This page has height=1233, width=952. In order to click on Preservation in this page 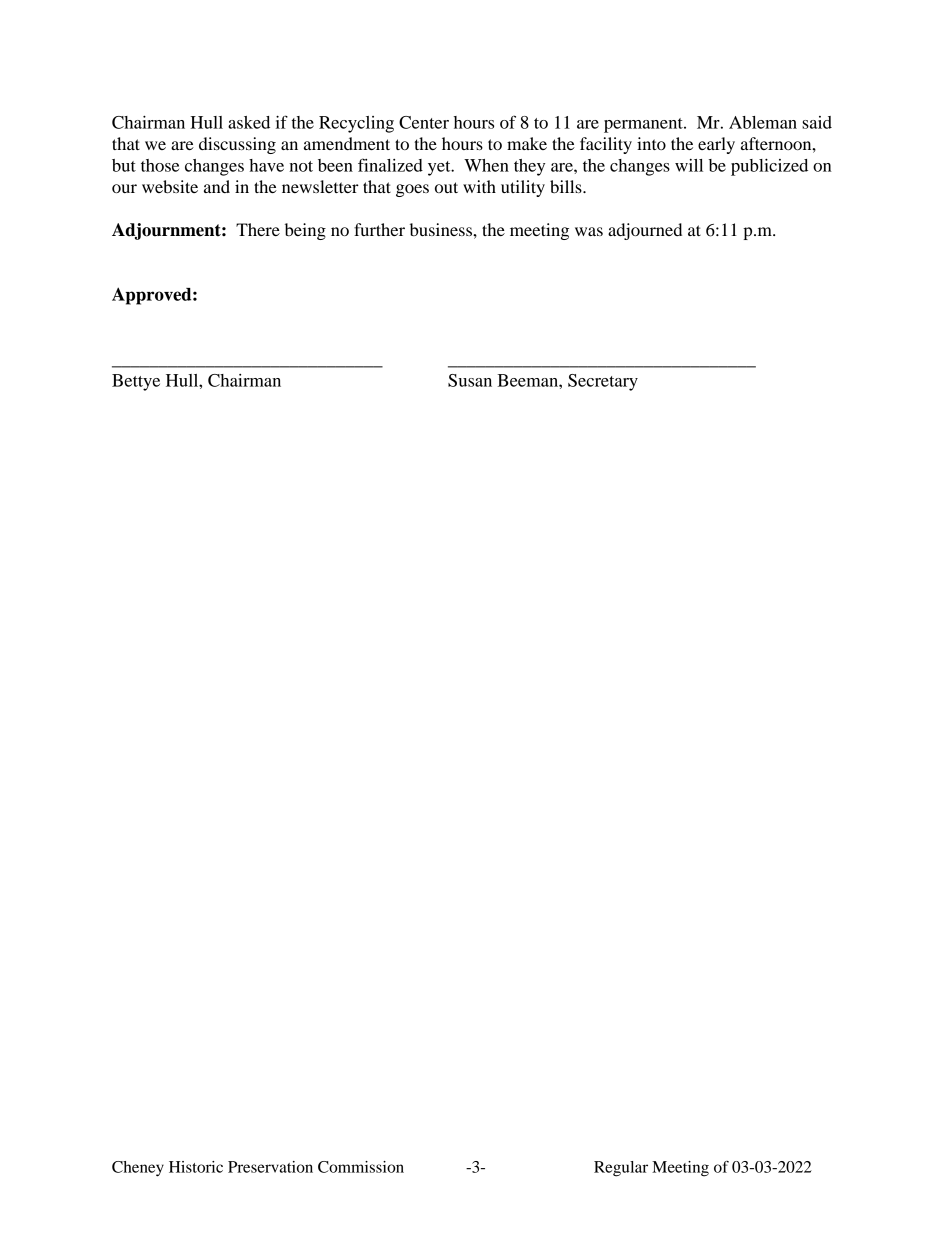, I will do `click(270, 1167)`.
